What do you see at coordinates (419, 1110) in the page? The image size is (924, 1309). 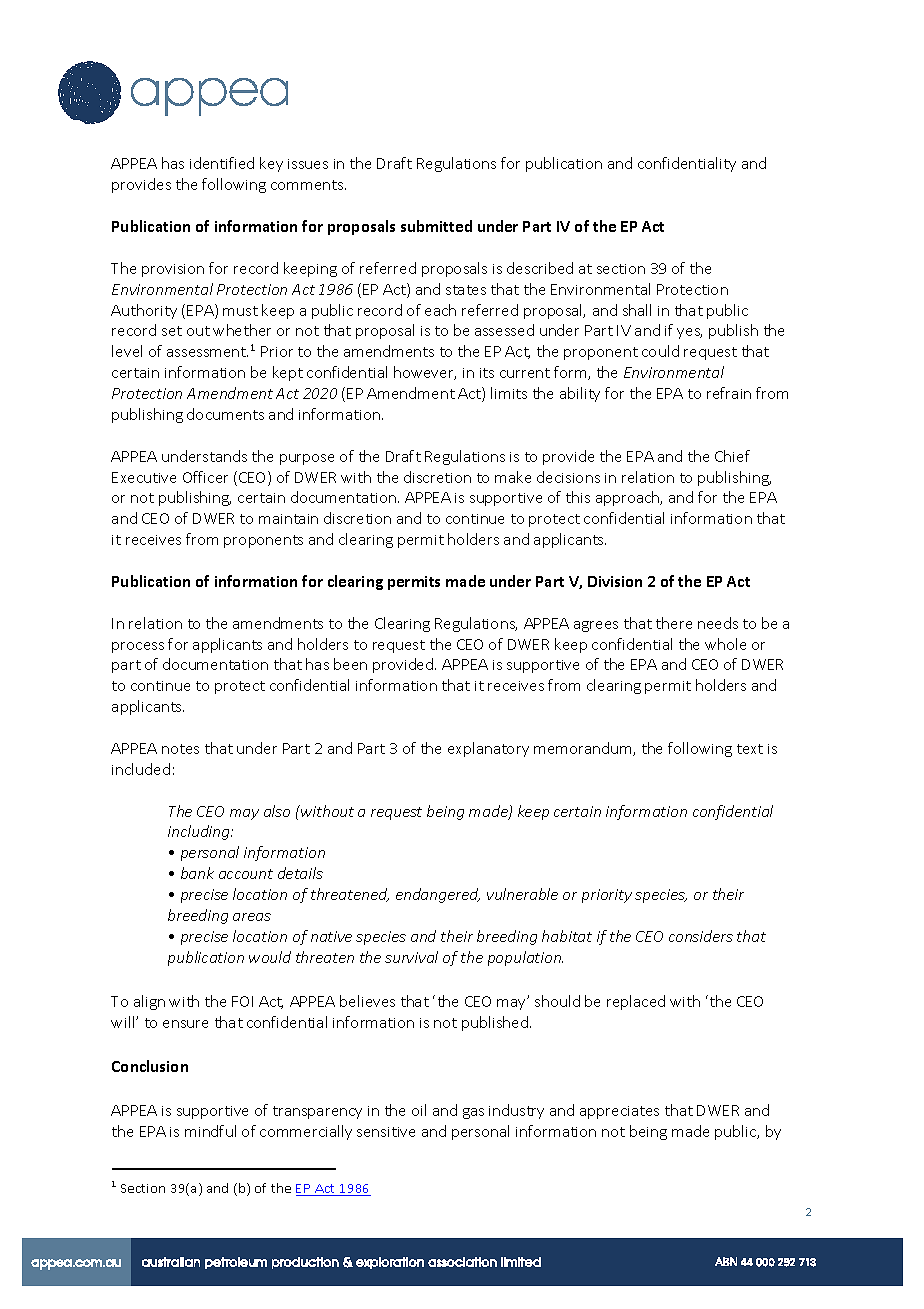 I see `oil` at bounding box center [419, 1110].
